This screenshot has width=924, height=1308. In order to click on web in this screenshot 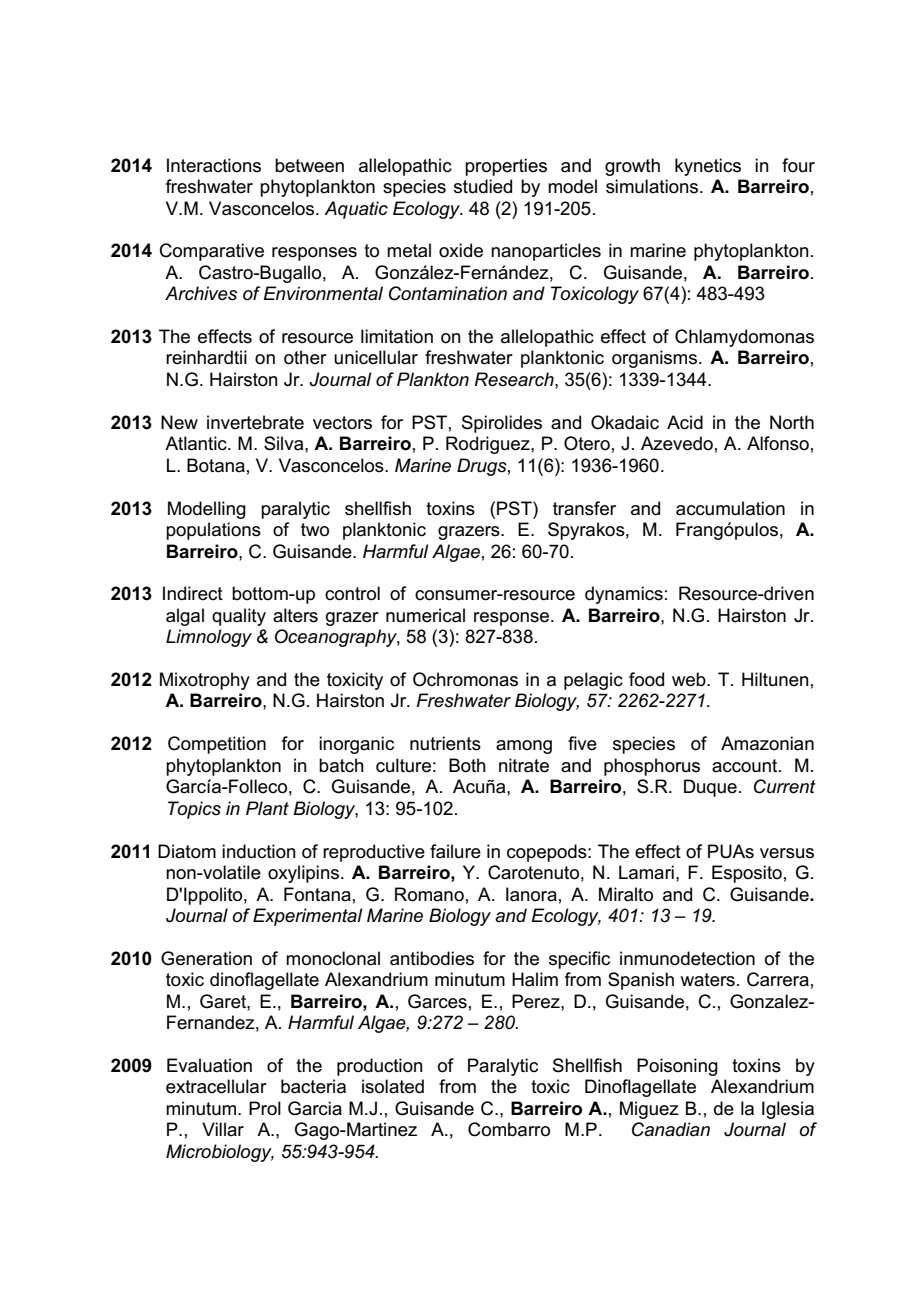, I will do `click(690, 679)`.
